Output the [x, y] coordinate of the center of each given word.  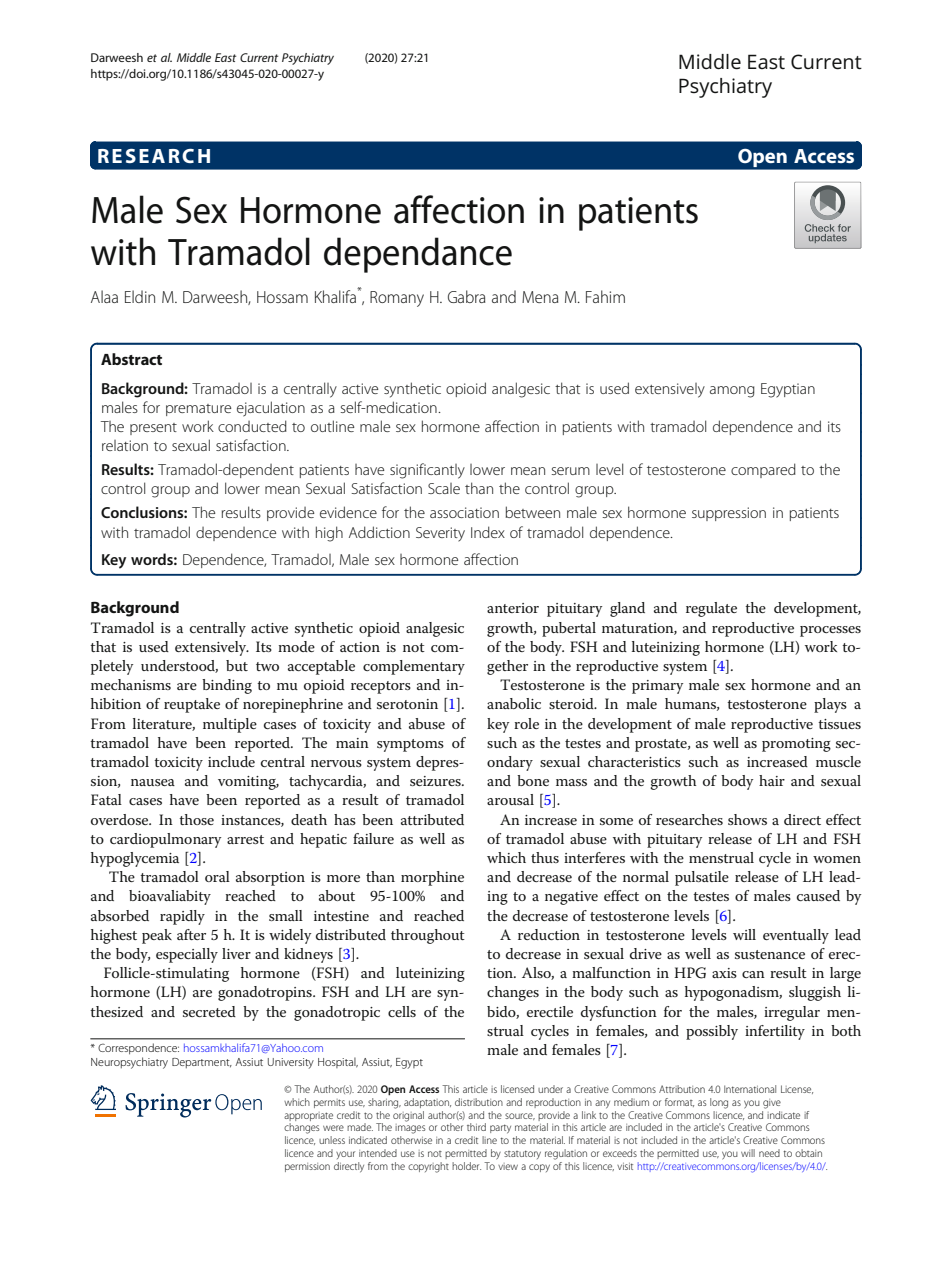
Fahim [605, 296]
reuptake [192, 705]
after [191, 934]
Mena [540, 297]
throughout [428, 936]
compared [763, 470]
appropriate [308, 1116]
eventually [796, 936]
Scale [444, 488]
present [153, 429]
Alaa [104, 296]
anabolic [514, 703]
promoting [796, 745]
